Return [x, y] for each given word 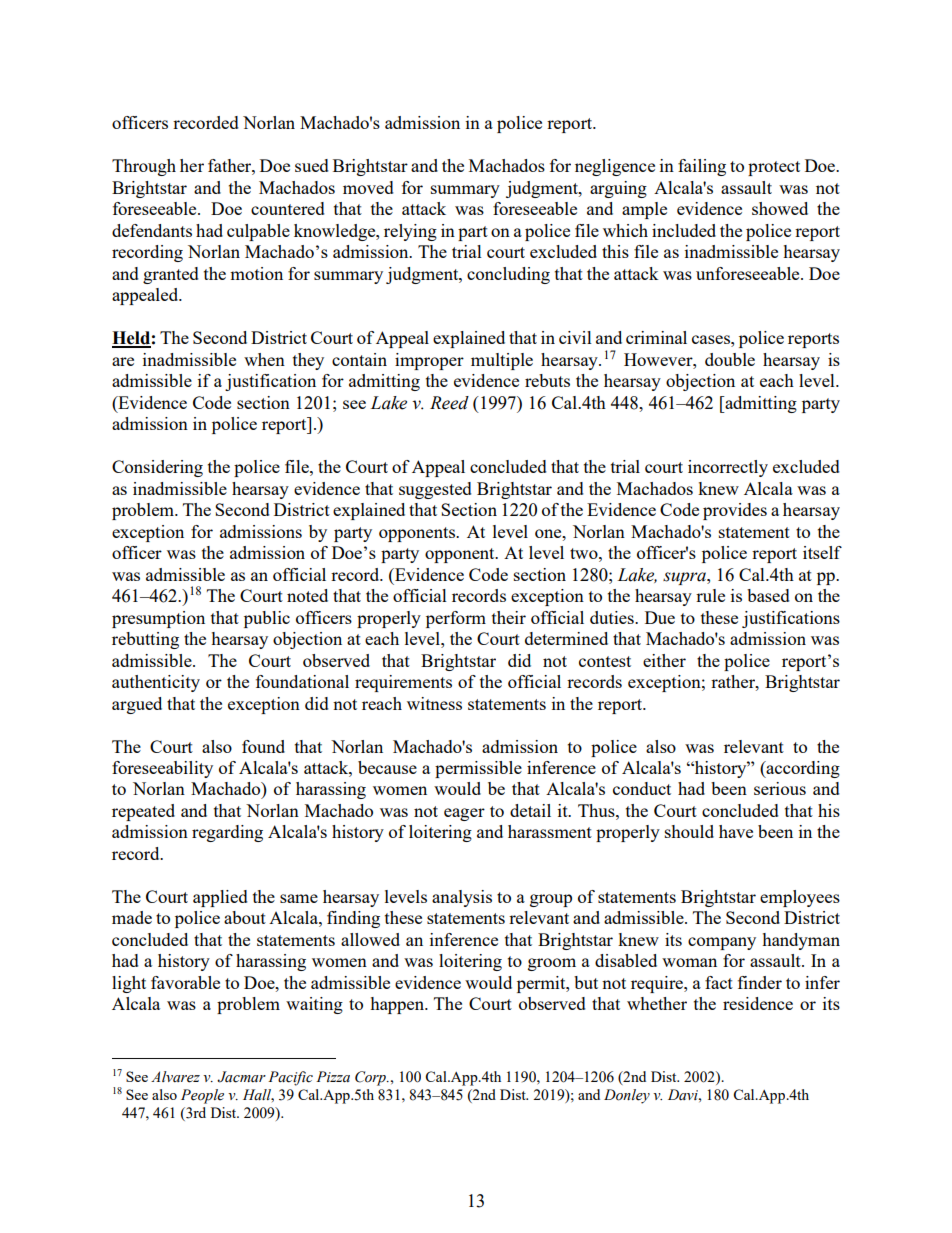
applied [220, 898]
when [264, 359]
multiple [502, 361]
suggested [435, 490]
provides [735, 511]
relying [410, 232]
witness [434, 703]
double [730, 359]
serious [780, 788]
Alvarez [175, 1077]
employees [800, 898]
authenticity [156, 683]
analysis [462, 898]
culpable [258, 232]
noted [307, 595]
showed [780, 208]
